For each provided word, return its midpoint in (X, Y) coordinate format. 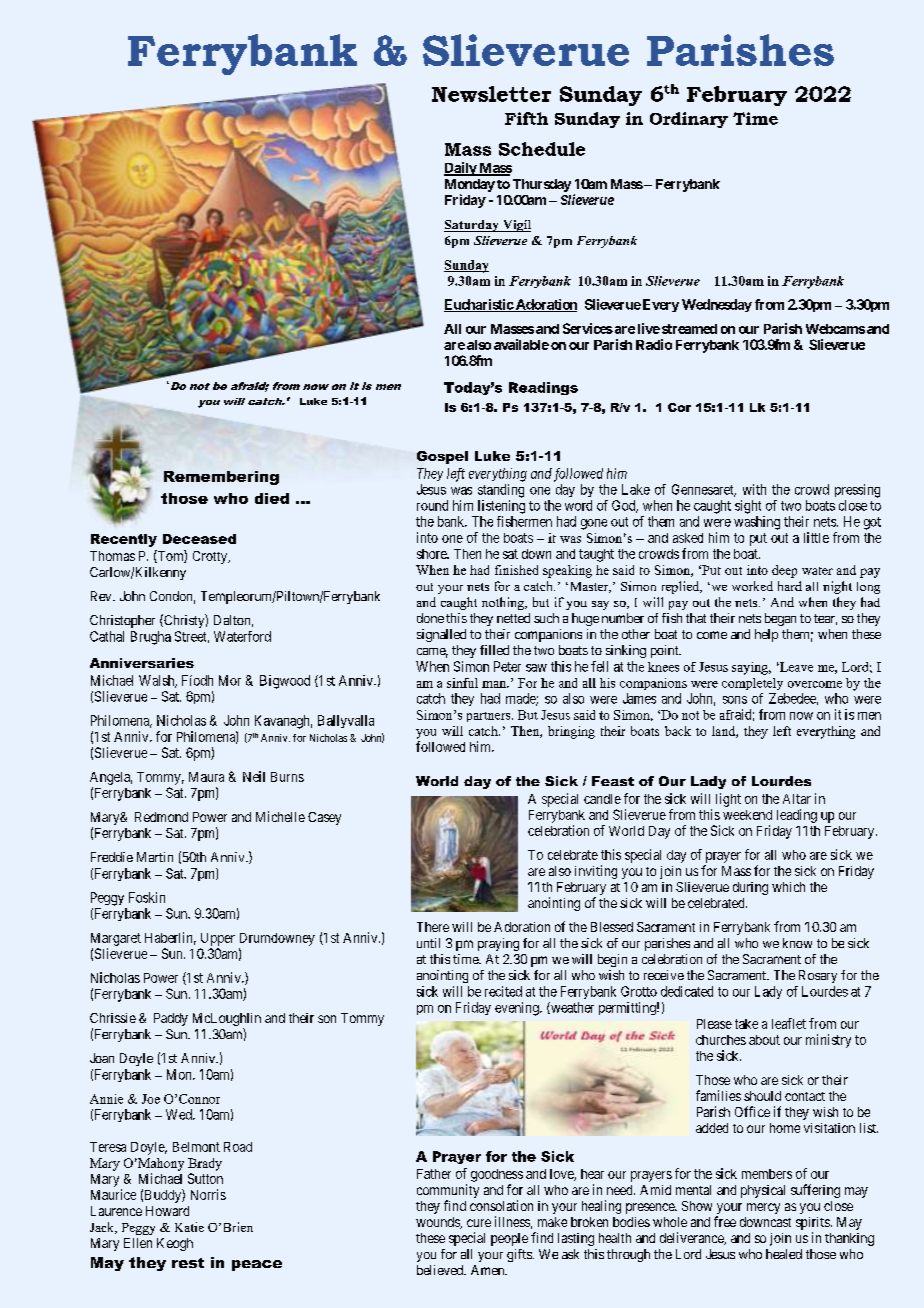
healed (784, 1254)
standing (501, 491)
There (433, 927)
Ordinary (689, 120)
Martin (155, 857)
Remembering (221, 478)
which (788, 887)
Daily (461, 169)
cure (479, 1223)
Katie (189, 1227)
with (754, 489)
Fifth (526, 118)
